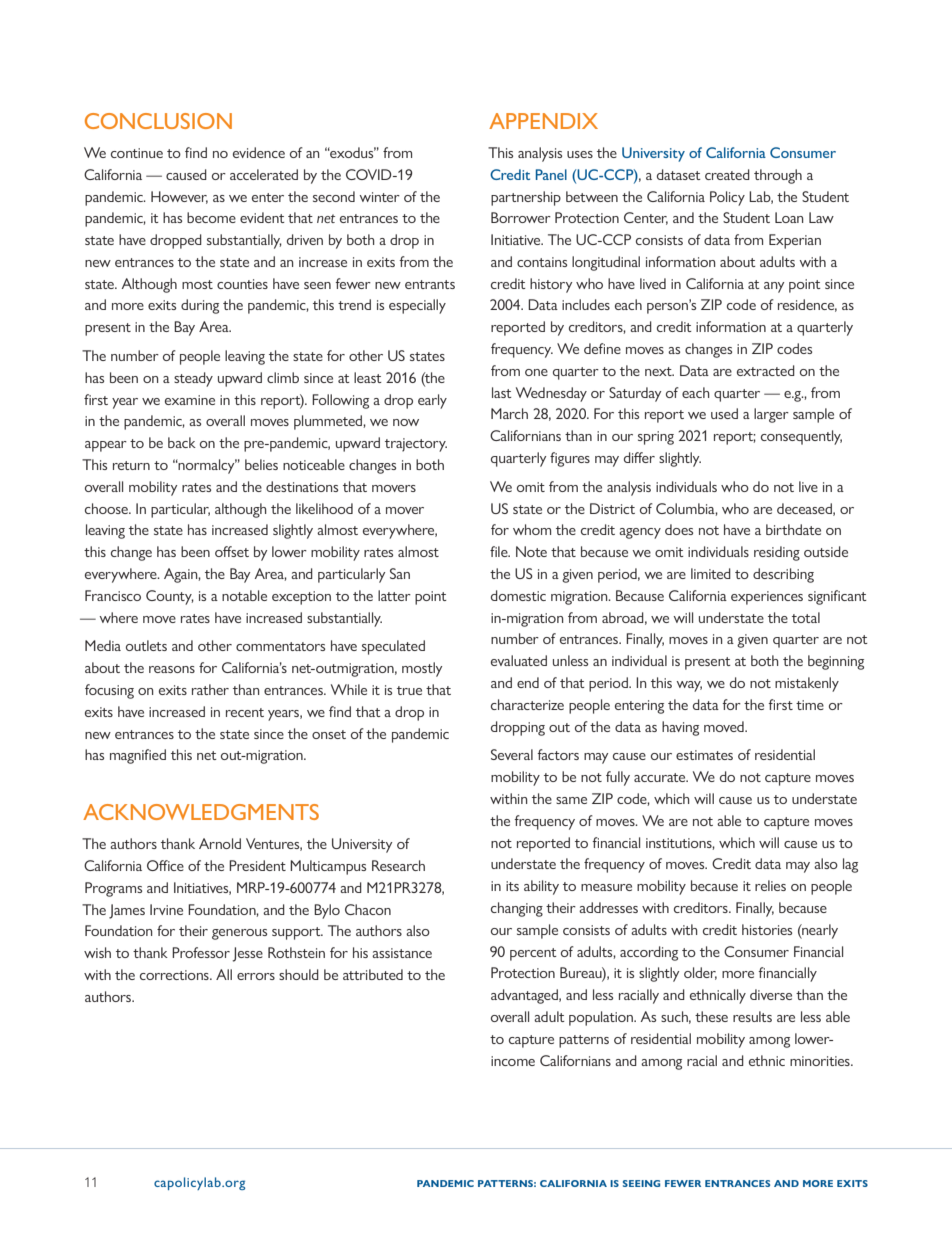 This screenshot has height=1233, width=952. Describe the element at coordinates (502, 392) in the screenshot. I see `last` at that location.
